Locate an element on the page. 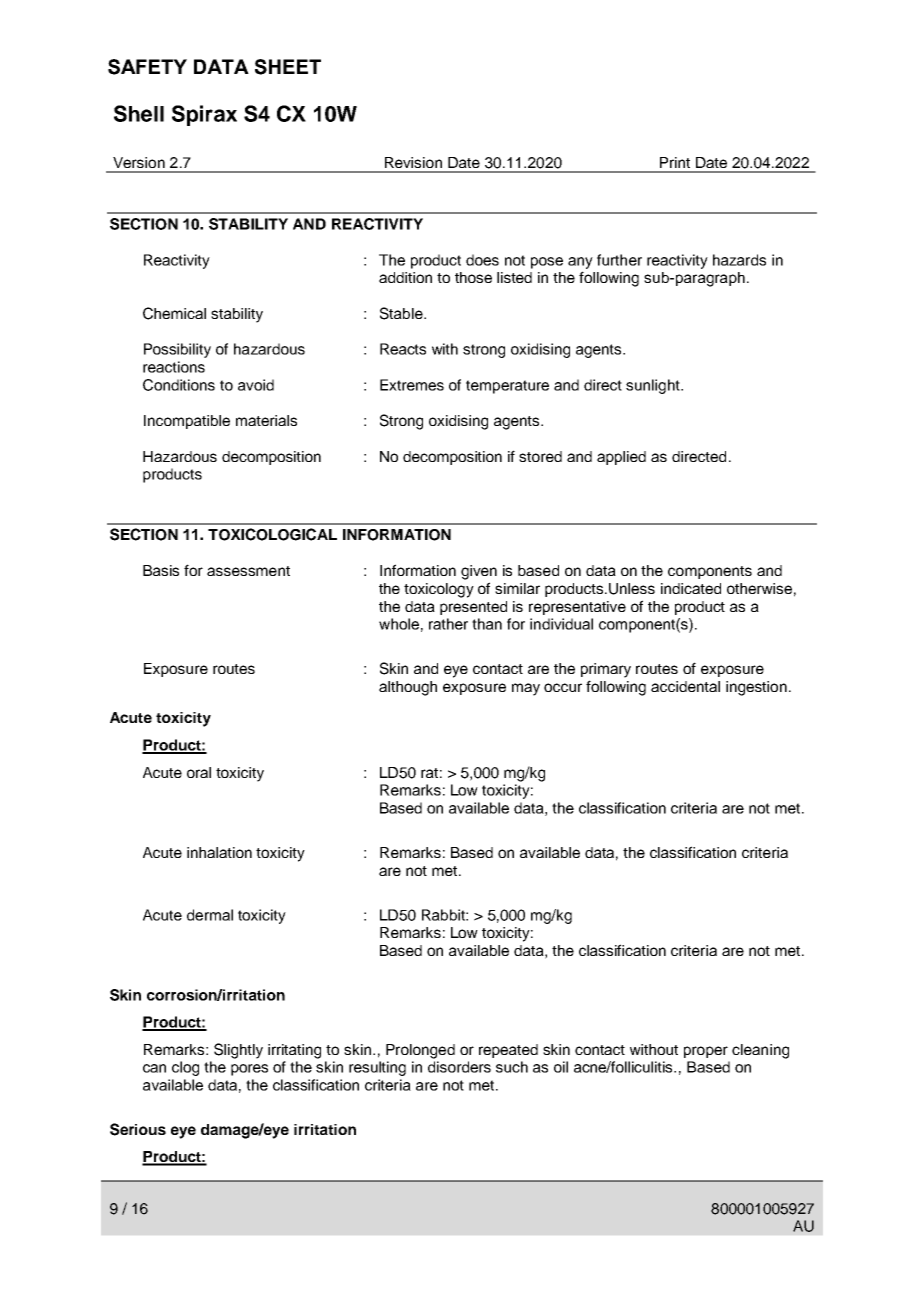  oral is located at coordinates (199, 772).
